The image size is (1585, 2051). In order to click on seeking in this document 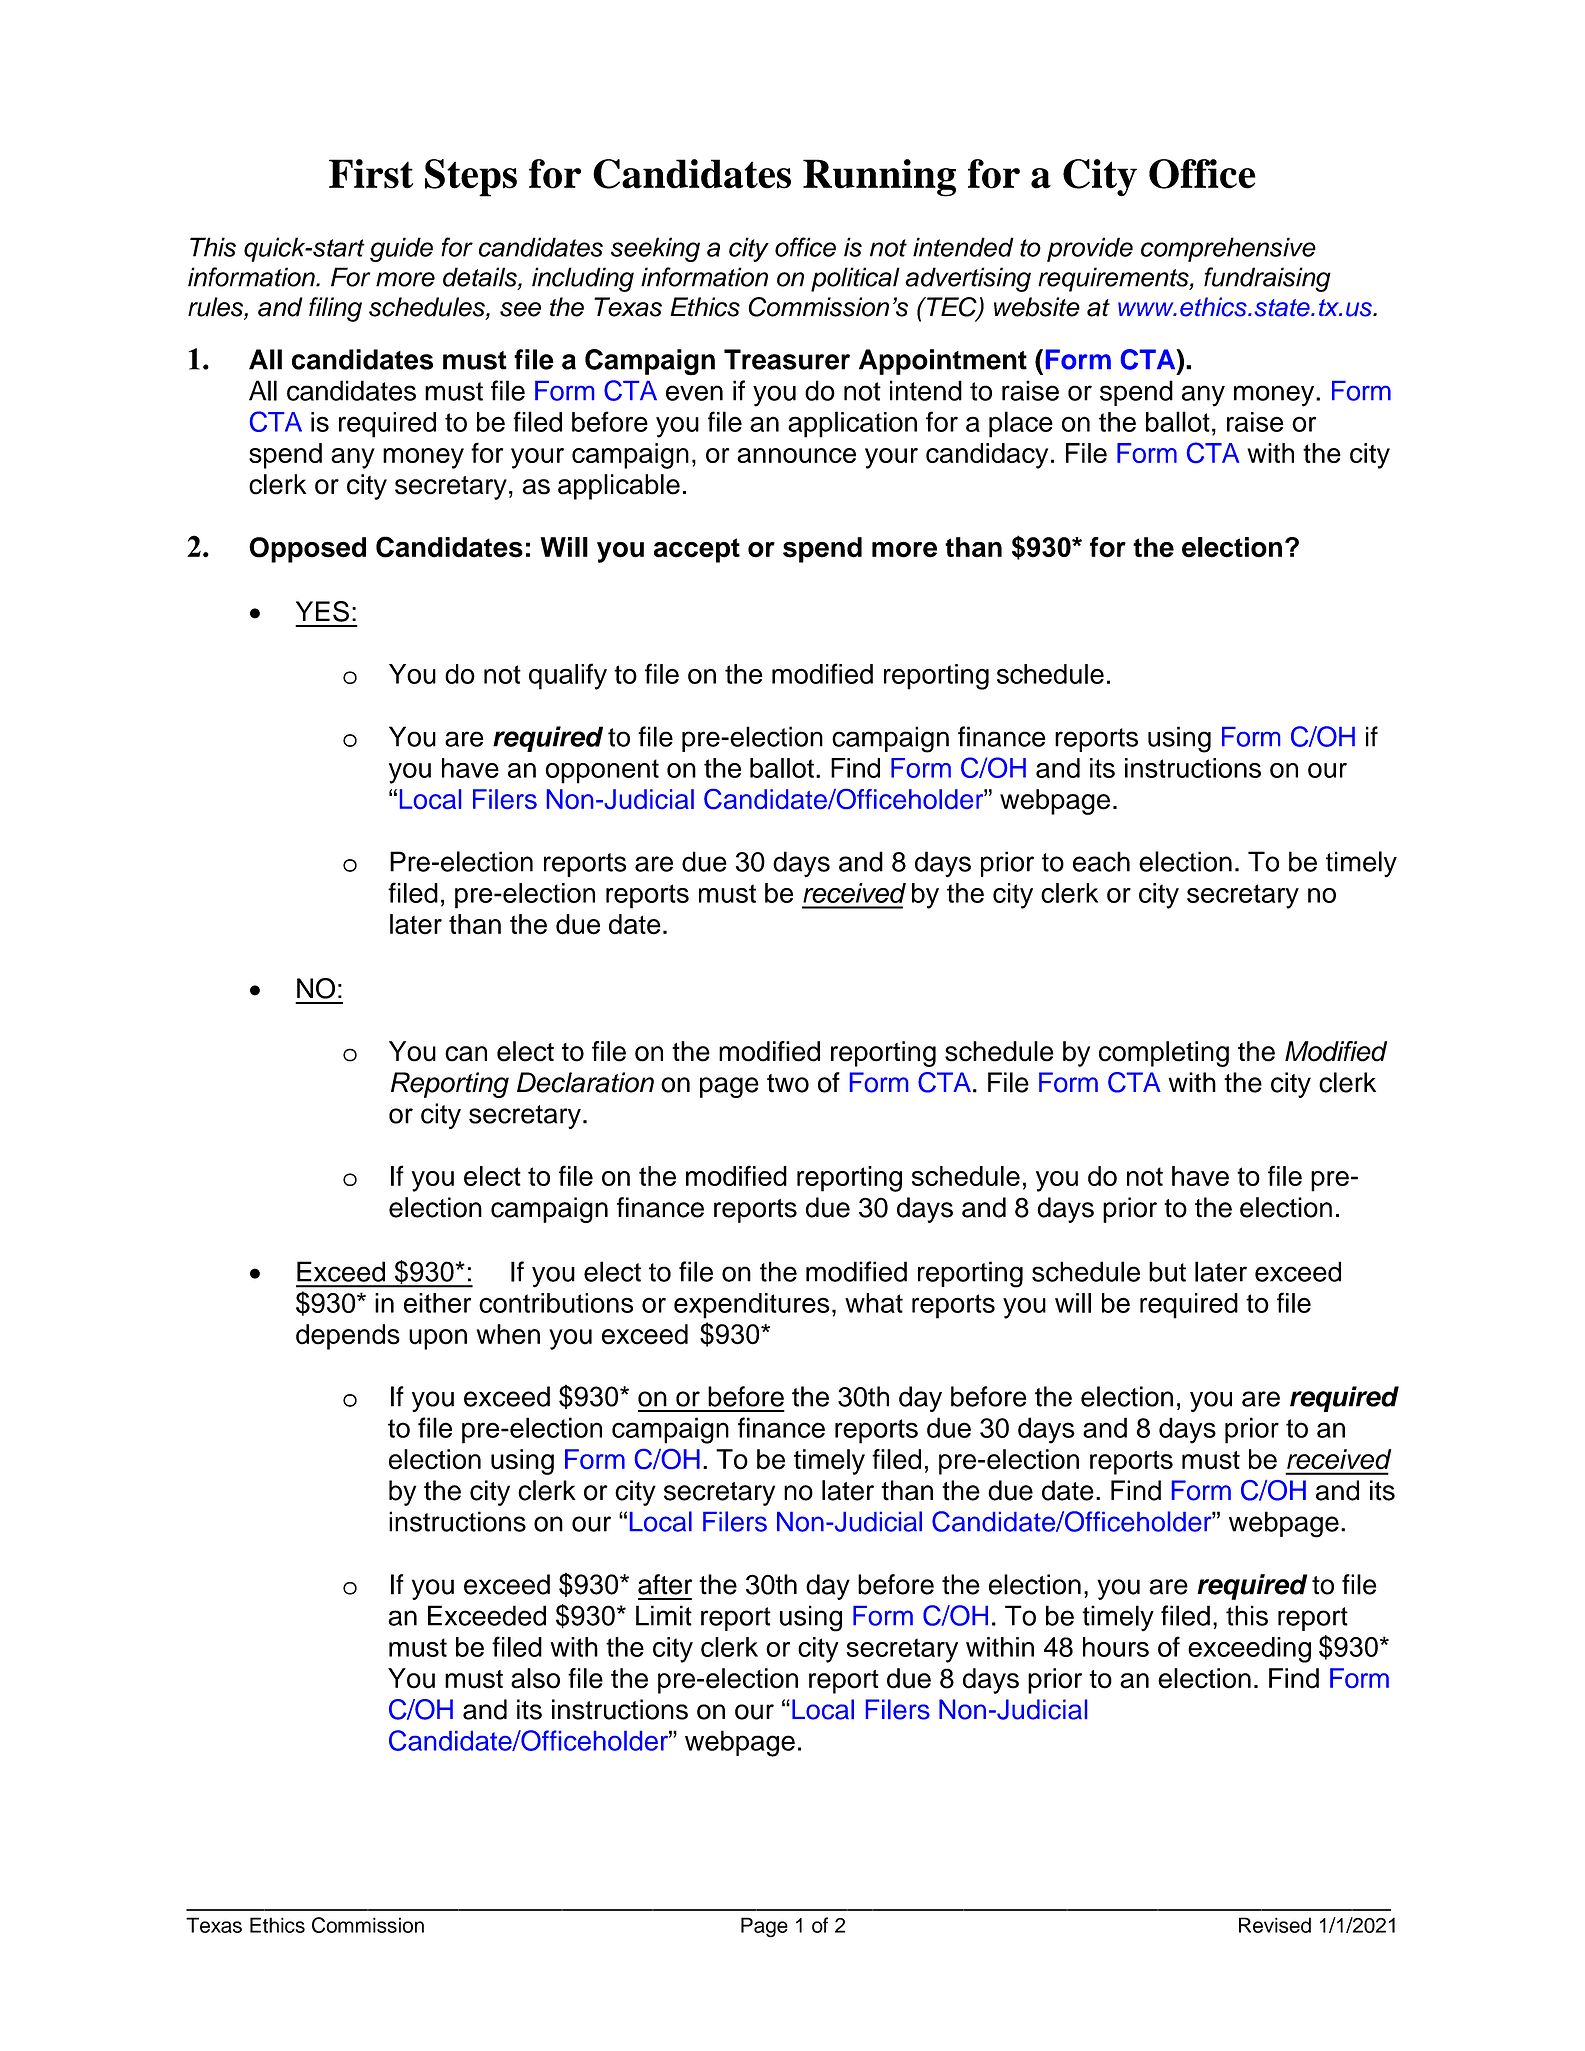, I will do `click(655, 249)`.
